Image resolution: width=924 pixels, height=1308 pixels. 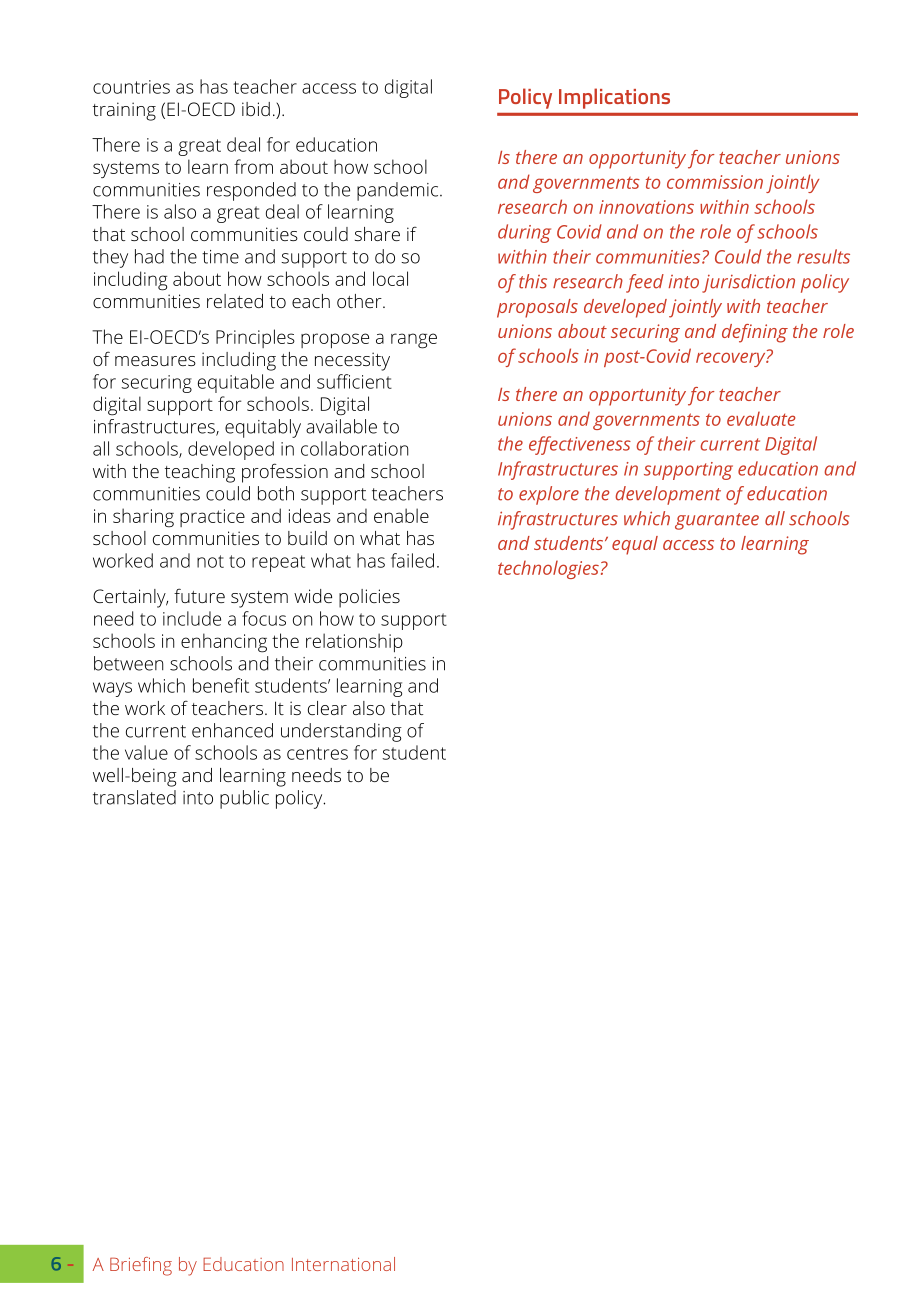 What do you see at coordinates (343, 1264) in the screenshot?
I see `International` at bounding box center [343, 1264].
